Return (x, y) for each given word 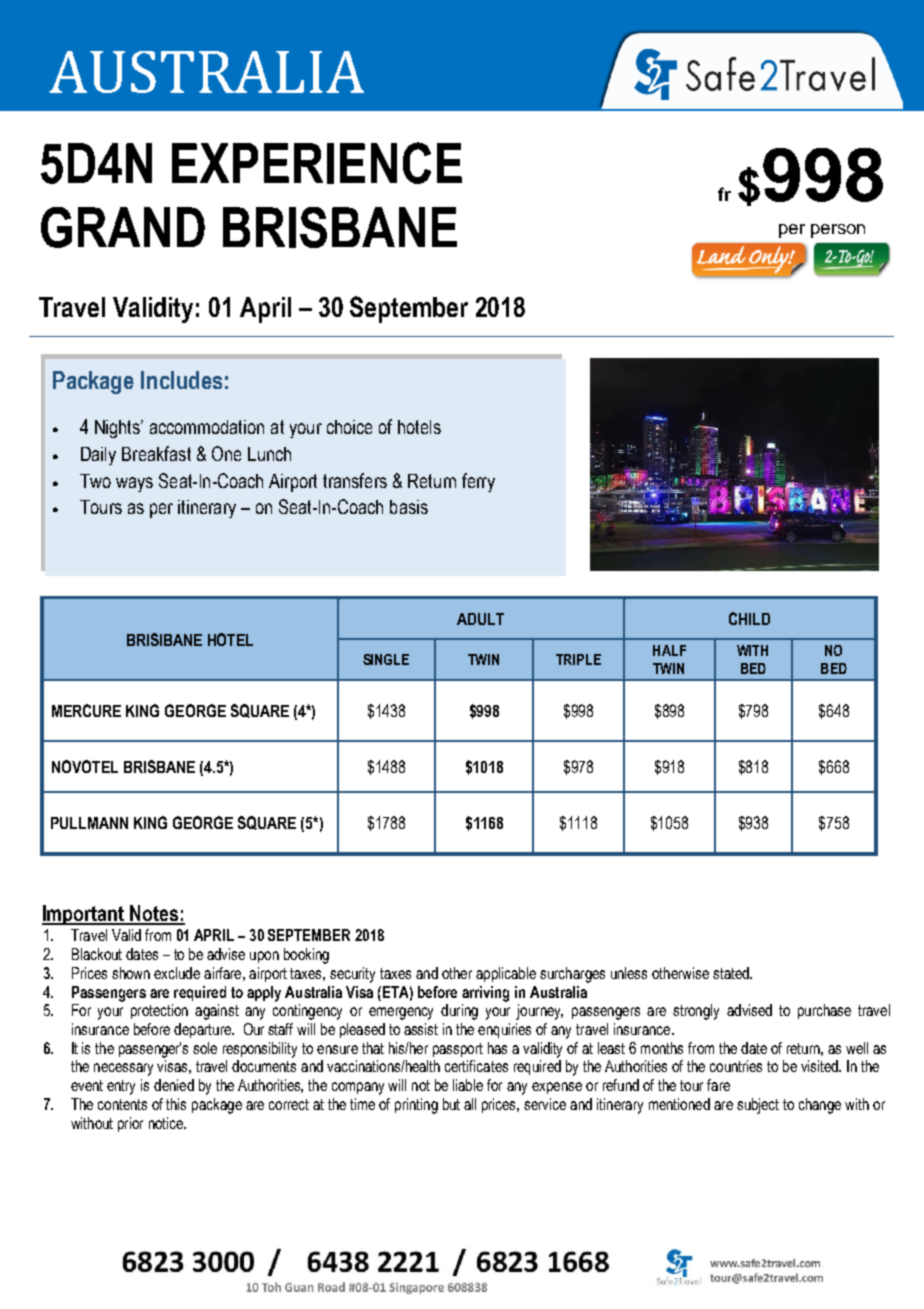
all (470, 1104)
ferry (478, 482)
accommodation (207, 427)
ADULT (480, 619)
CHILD (749, 618)
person (838, 231)
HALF (669, 650)
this (176, 1104)
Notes (154, 914)
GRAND (123, 227)
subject (758, 1106)
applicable (506, 974)
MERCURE (86, 710)
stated (732, 973)
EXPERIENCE (317, 163)
